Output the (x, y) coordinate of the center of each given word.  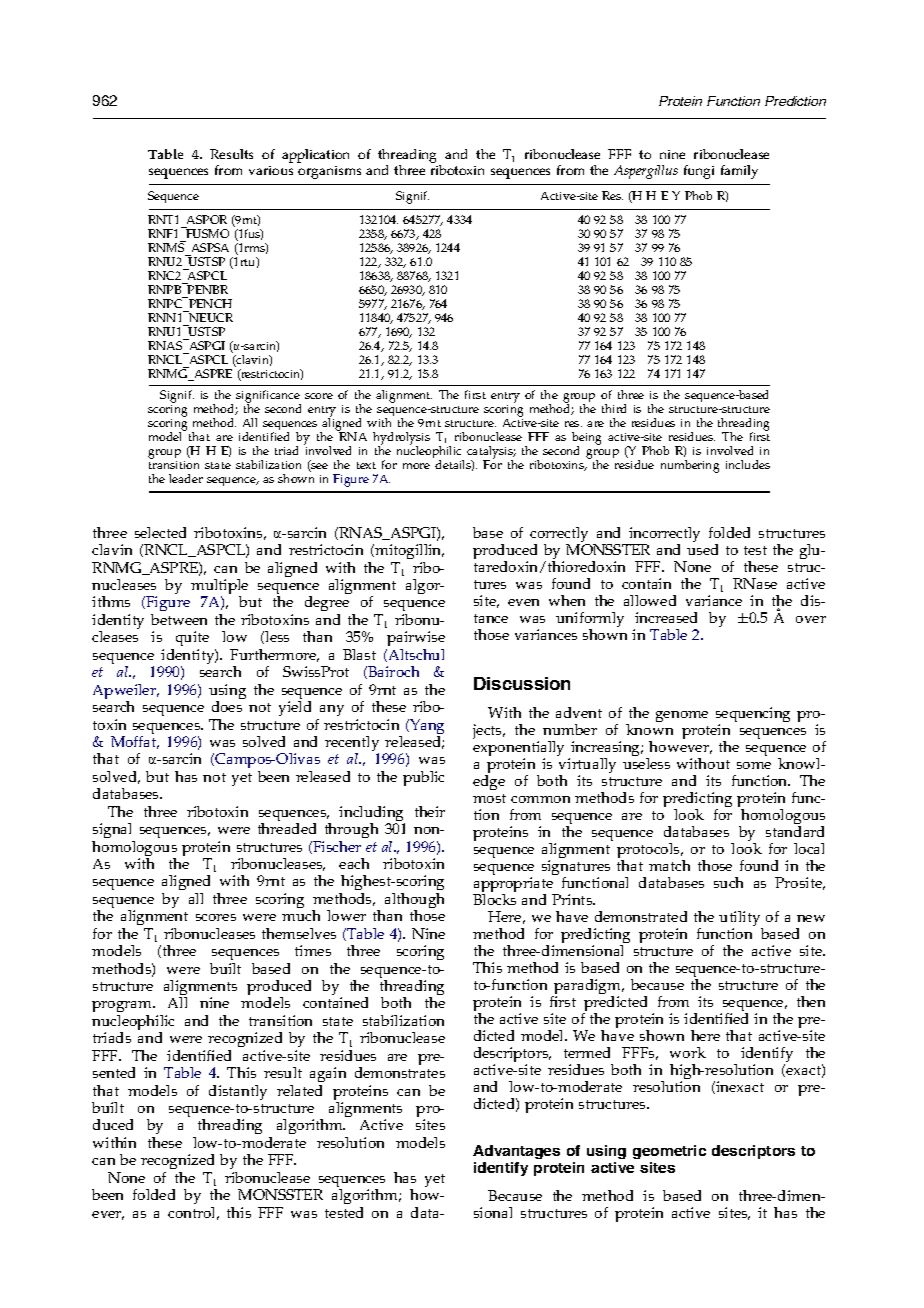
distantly (238, 1092)
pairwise (415, 640)
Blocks (494, 899)
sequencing (753, 716)
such (728, 882)
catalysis (491, 453)
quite (191, 640)
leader (186, 478)
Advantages (516, 1152)
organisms (329, 172)
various (271, 170)
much (301, 915)
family (739, 172)
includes (748, 464)
